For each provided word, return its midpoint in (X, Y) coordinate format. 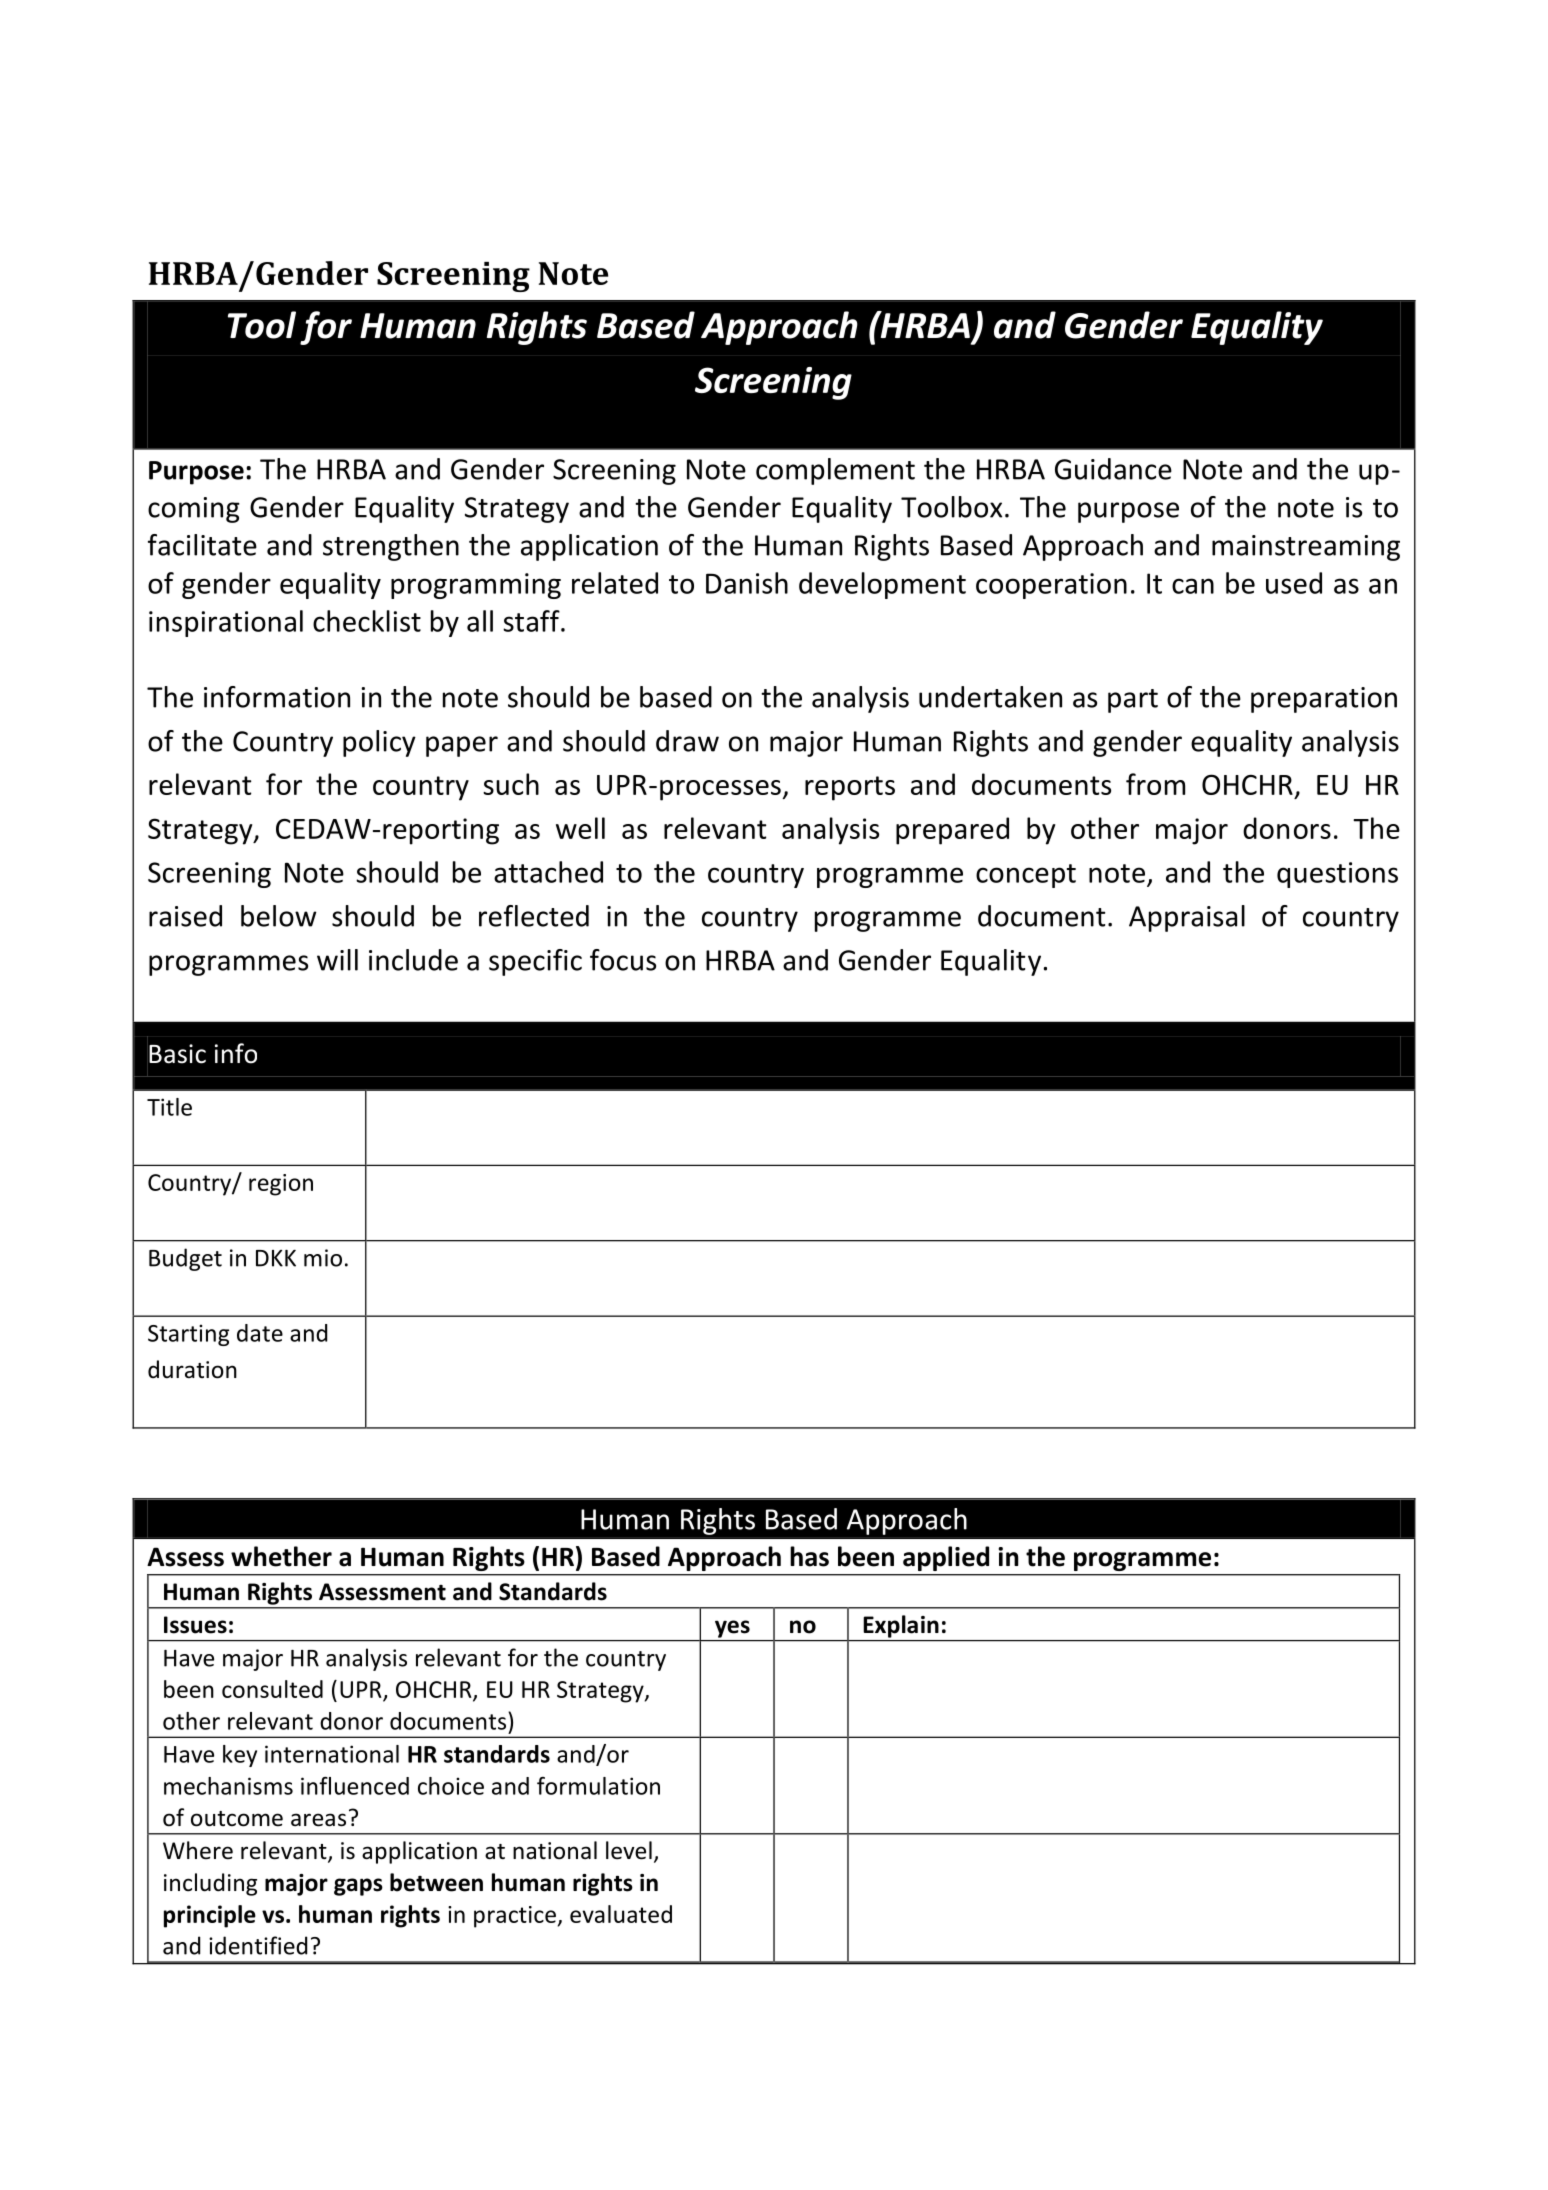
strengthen (391, 547)
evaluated (621, 1914)
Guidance (1113, 469)
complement (835, 471)
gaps (358, 1887)
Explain (901, 1626)
